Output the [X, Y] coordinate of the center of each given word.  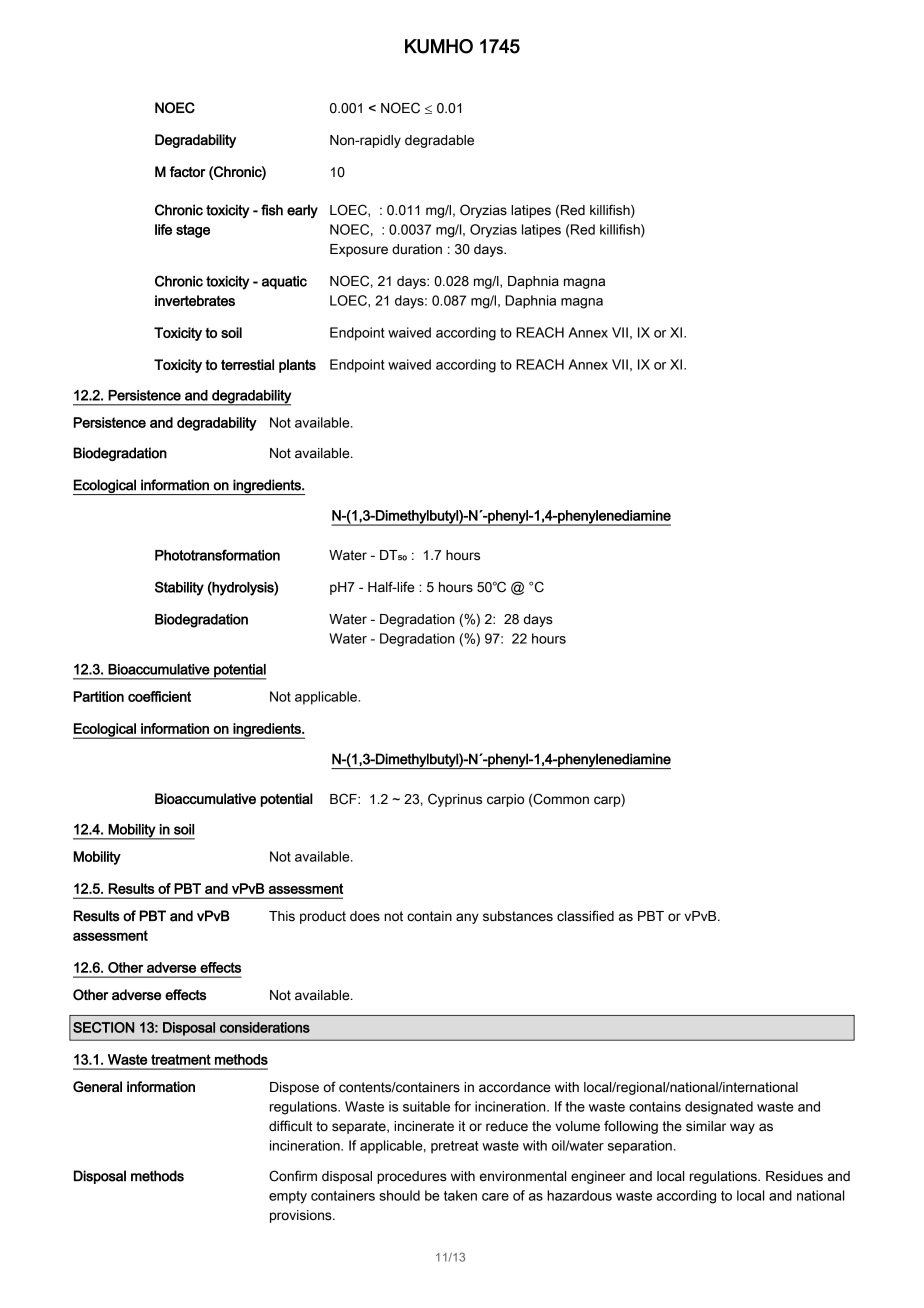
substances [518, 916]
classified [585, 916]
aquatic [284, 282]
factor [188, 171]
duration [417, 249]
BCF [344, 799]
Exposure [359, 250]
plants [297, 366]
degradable [439, 141]
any [467, 918]
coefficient [159, 696]
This [282, 916]
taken [460, 1195]
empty [288, 1197]
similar [706, 1126]
